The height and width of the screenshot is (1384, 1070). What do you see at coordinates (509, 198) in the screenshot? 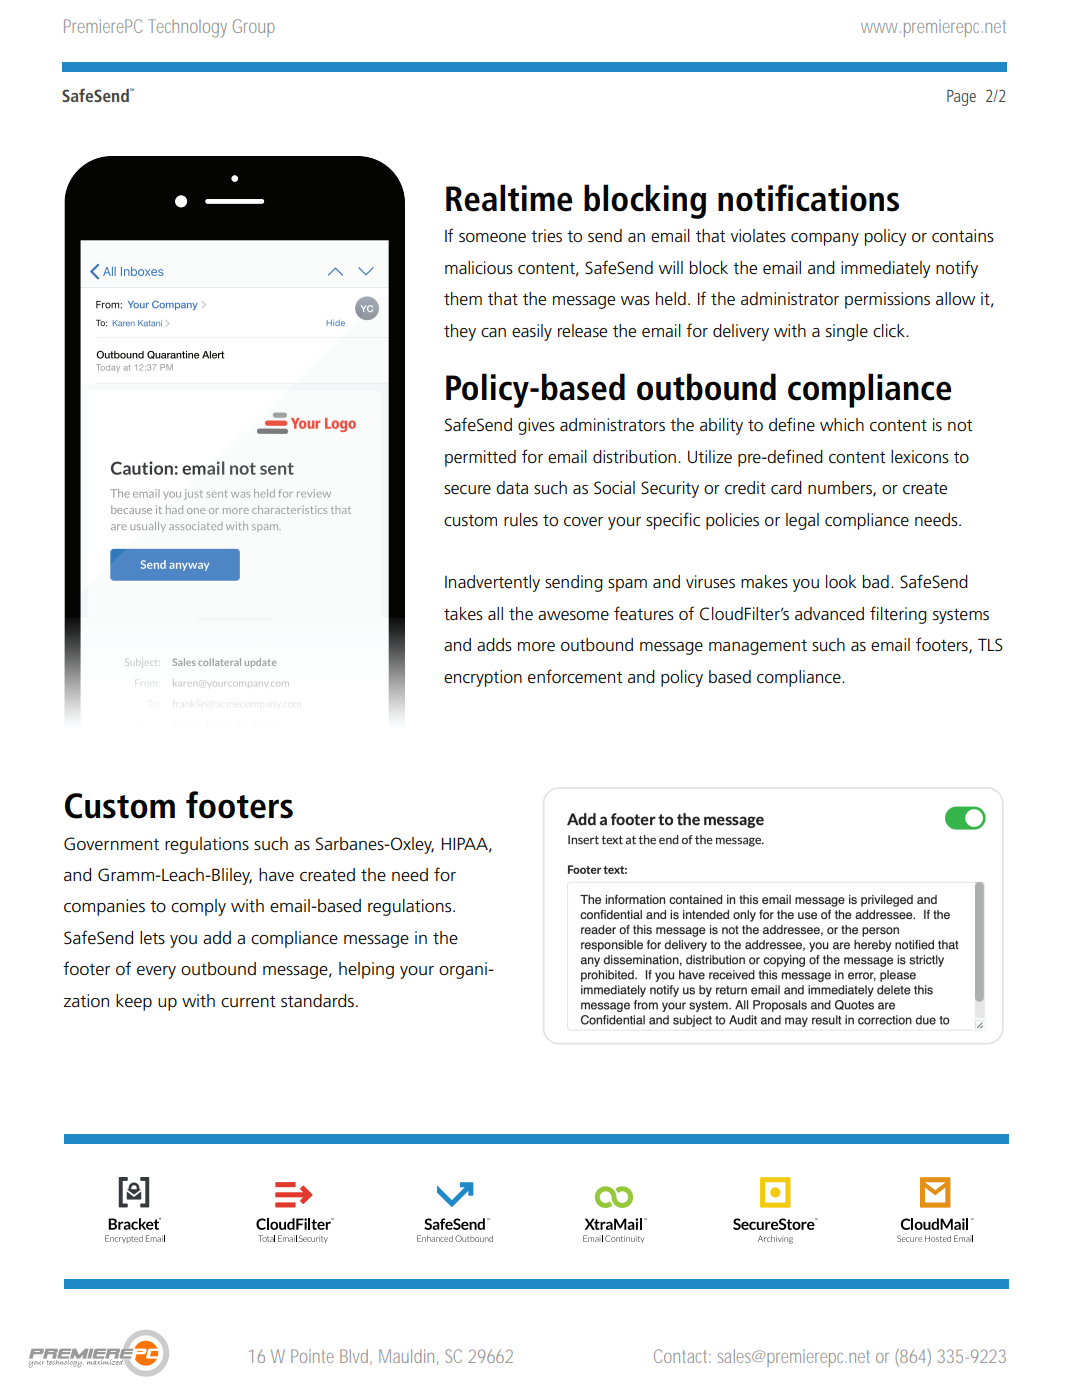
I see `Realtime` at bounding box center [509, 198].
